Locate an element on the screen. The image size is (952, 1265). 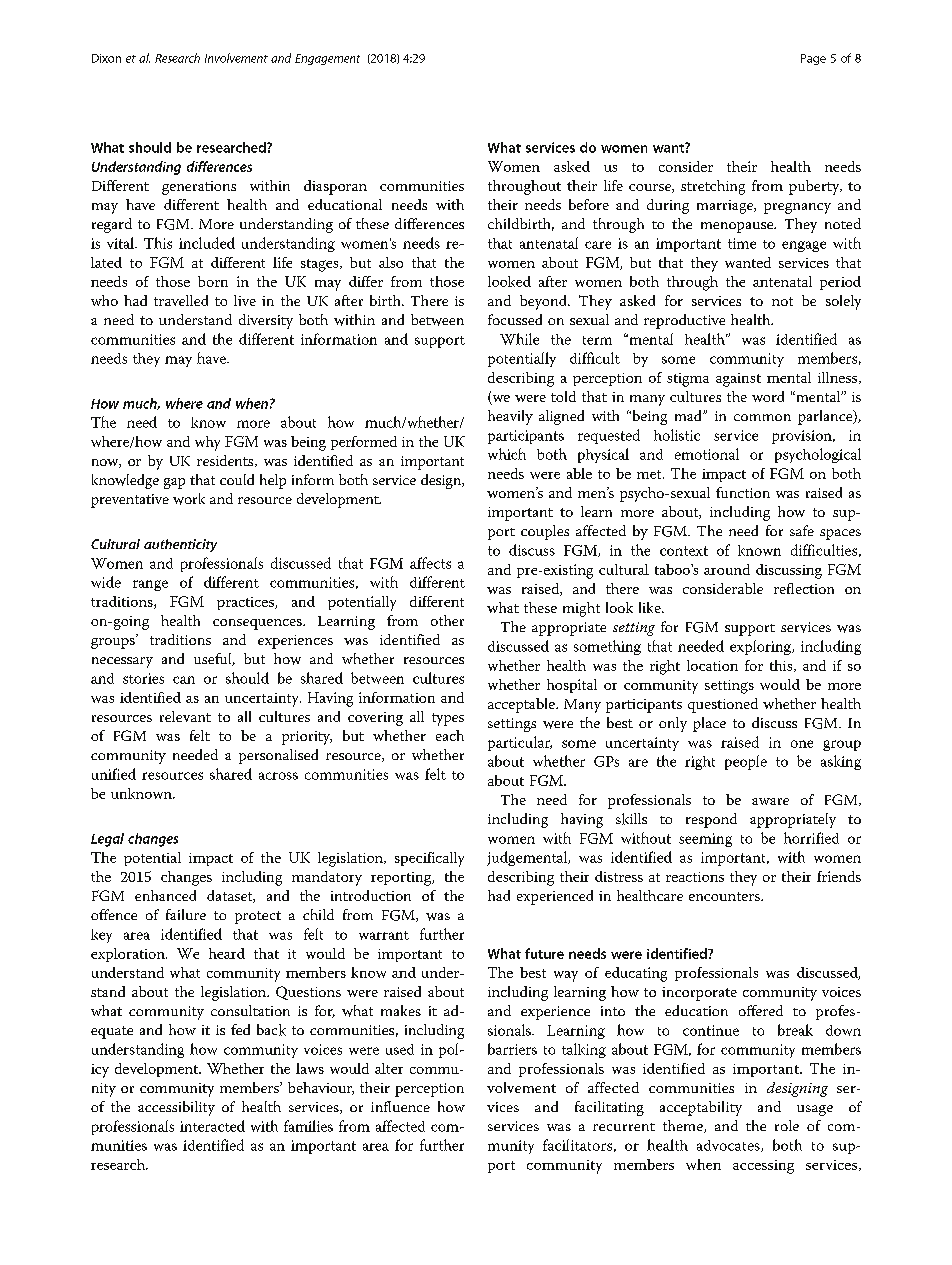
range is located at coordinates (150, 585).
